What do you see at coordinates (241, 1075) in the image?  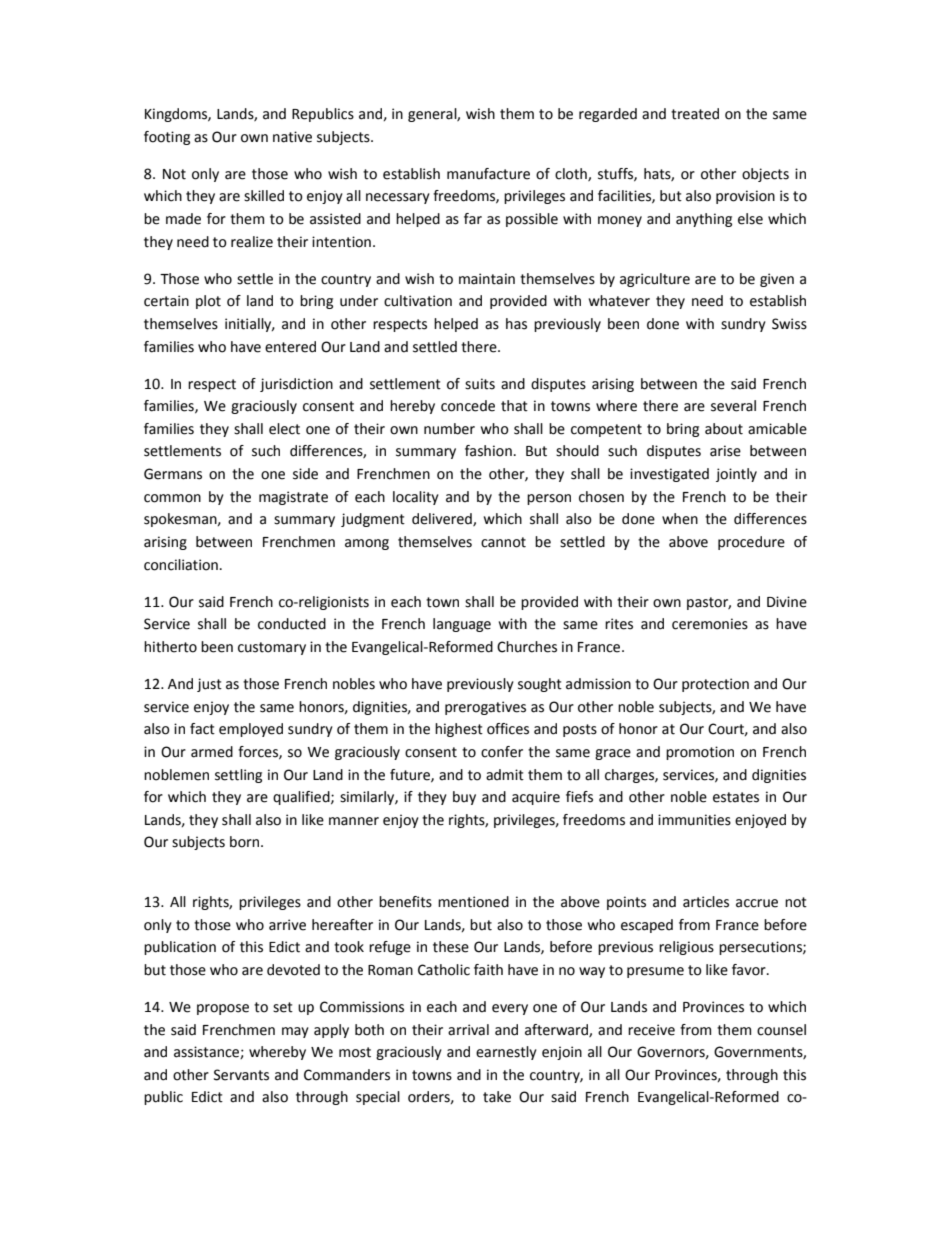 I see `Servants` at bounding box center [241, 1075].
